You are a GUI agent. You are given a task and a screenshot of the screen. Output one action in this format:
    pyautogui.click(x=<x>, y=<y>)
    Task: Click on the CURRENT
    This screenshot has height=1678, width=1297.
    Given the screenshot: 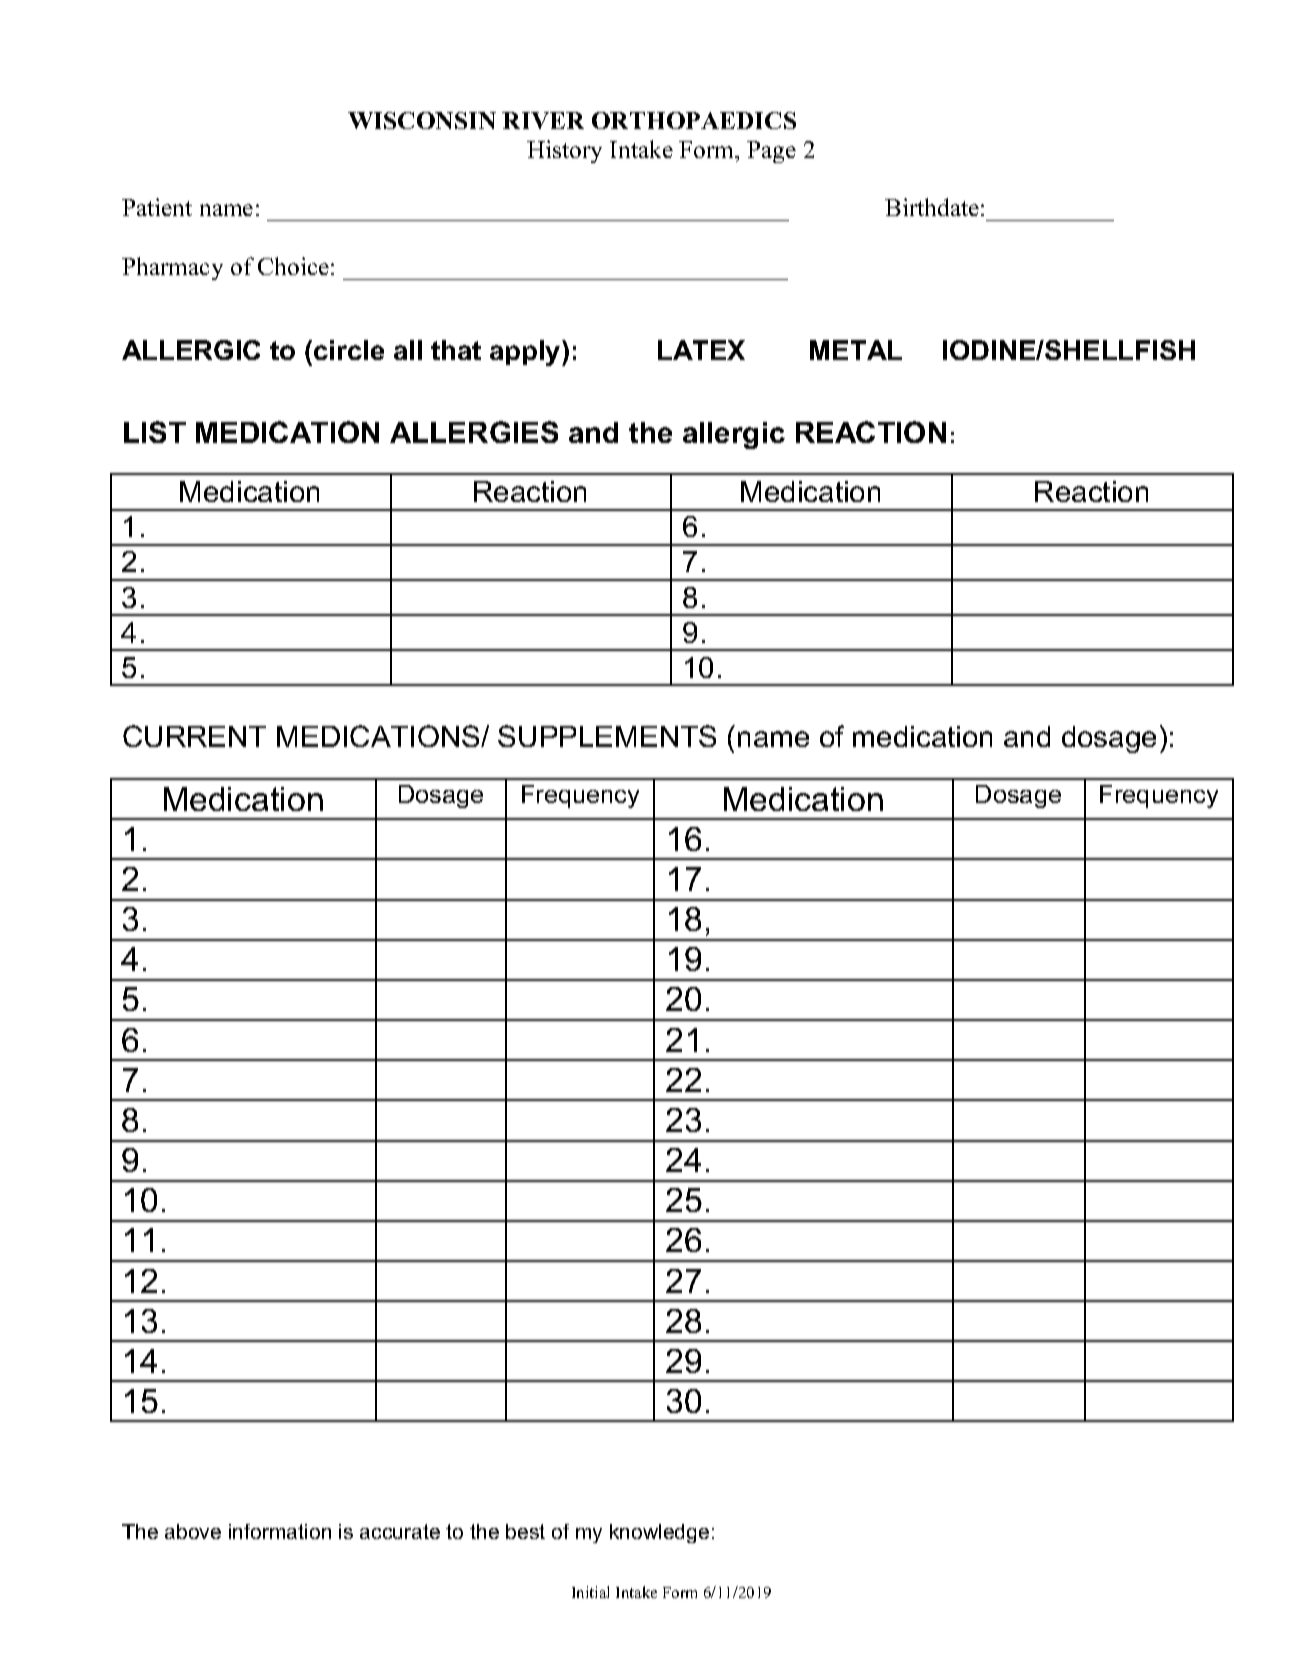 What is the action you would take?
    pyautogui.click(x=194, y=736)
